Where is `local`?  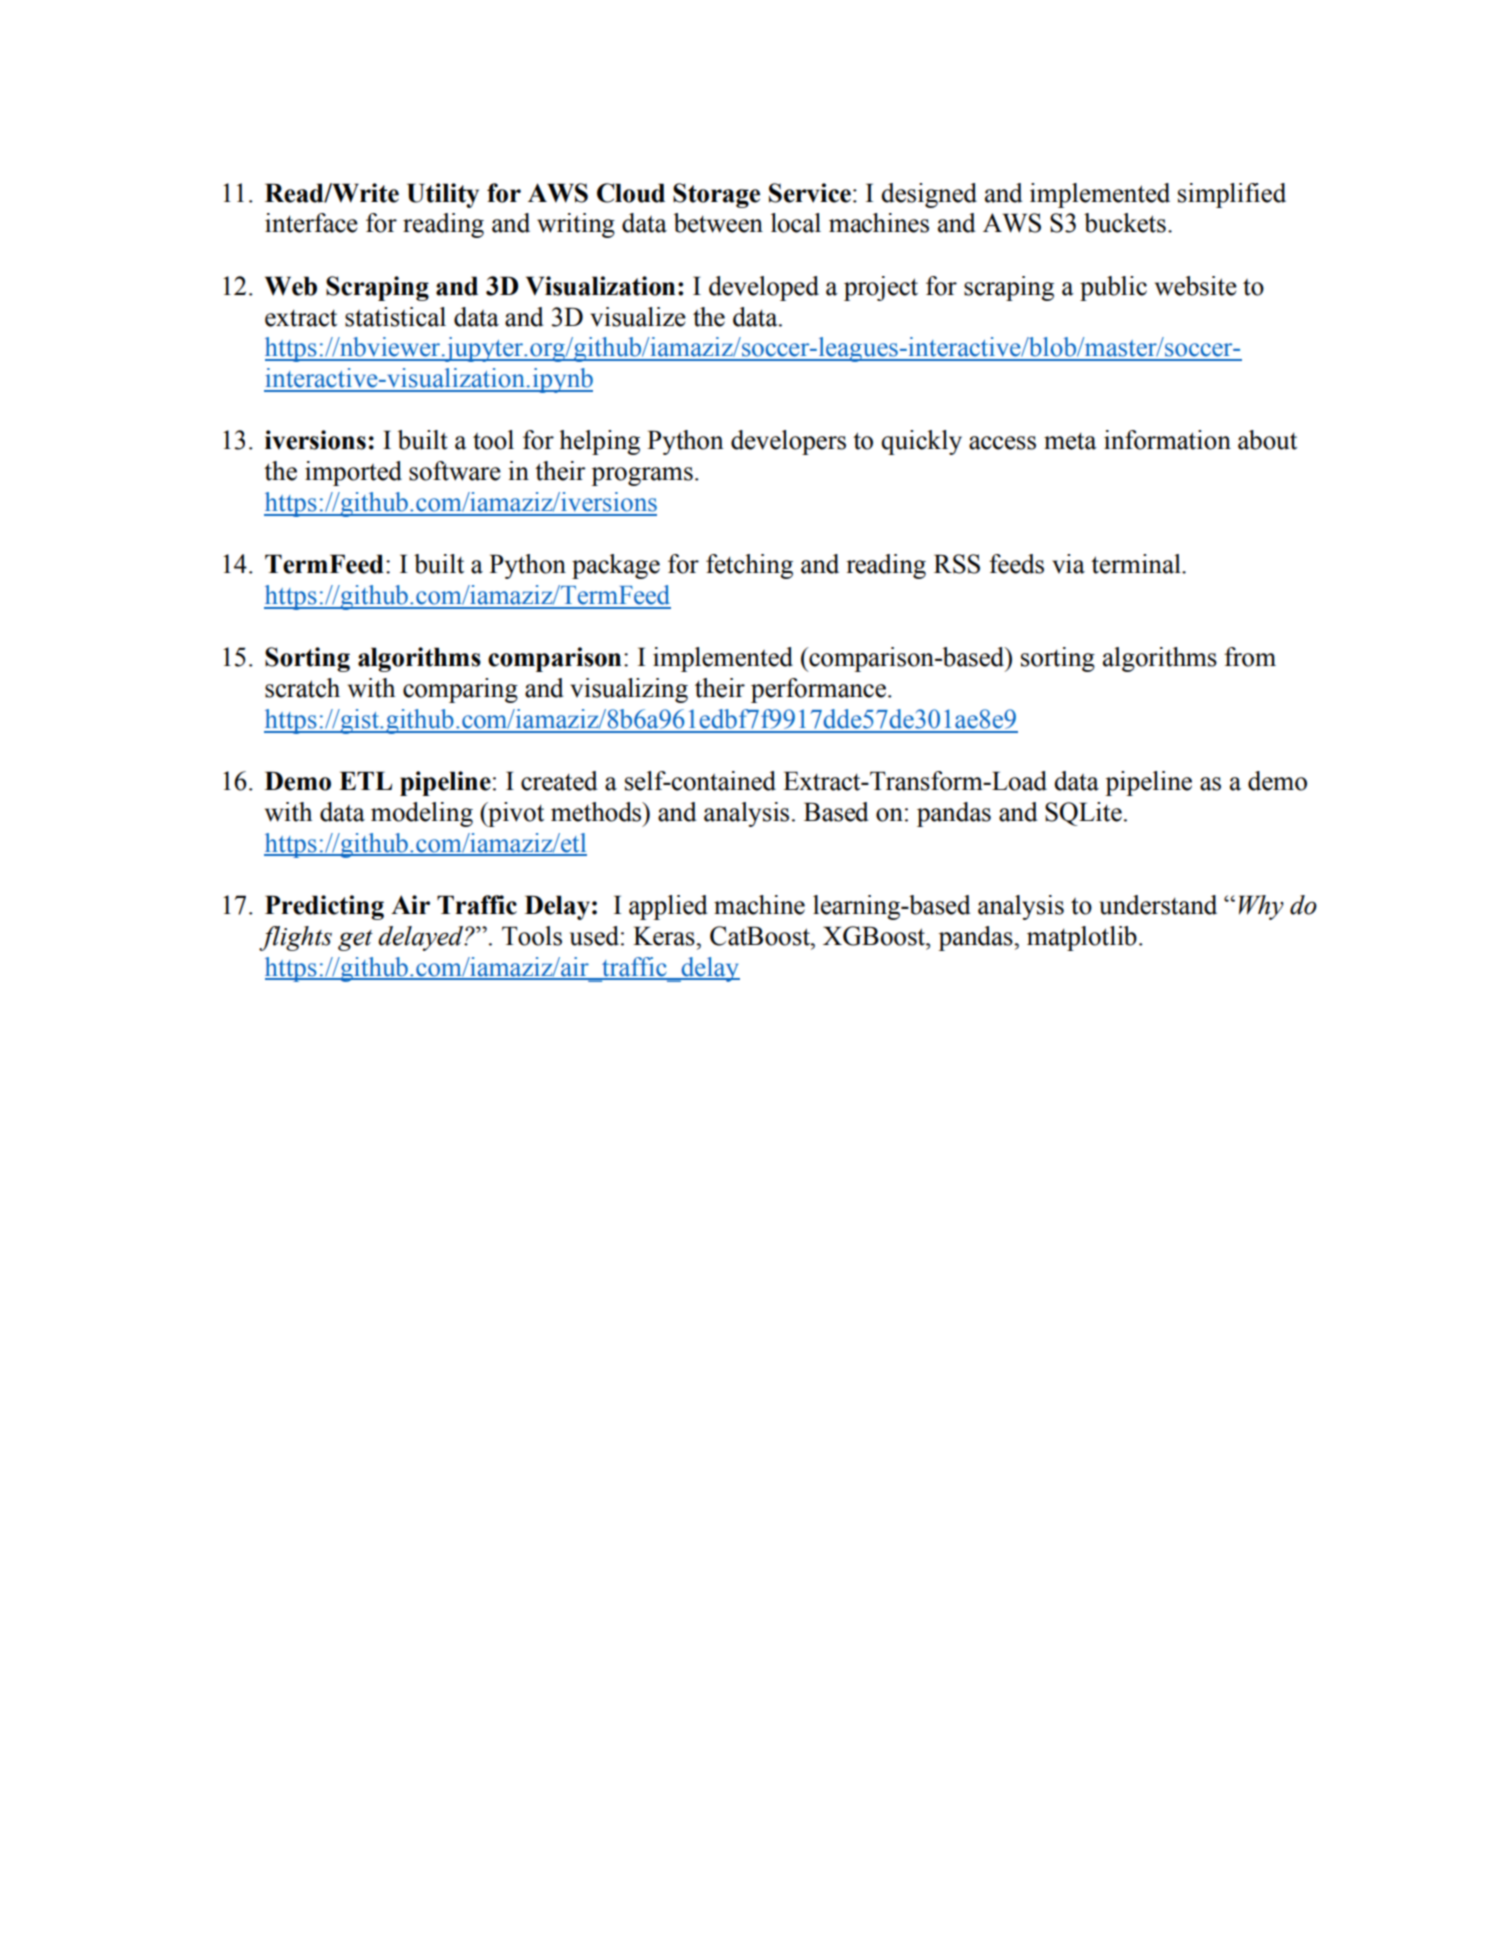
local is located at coordinates (796, 223).
